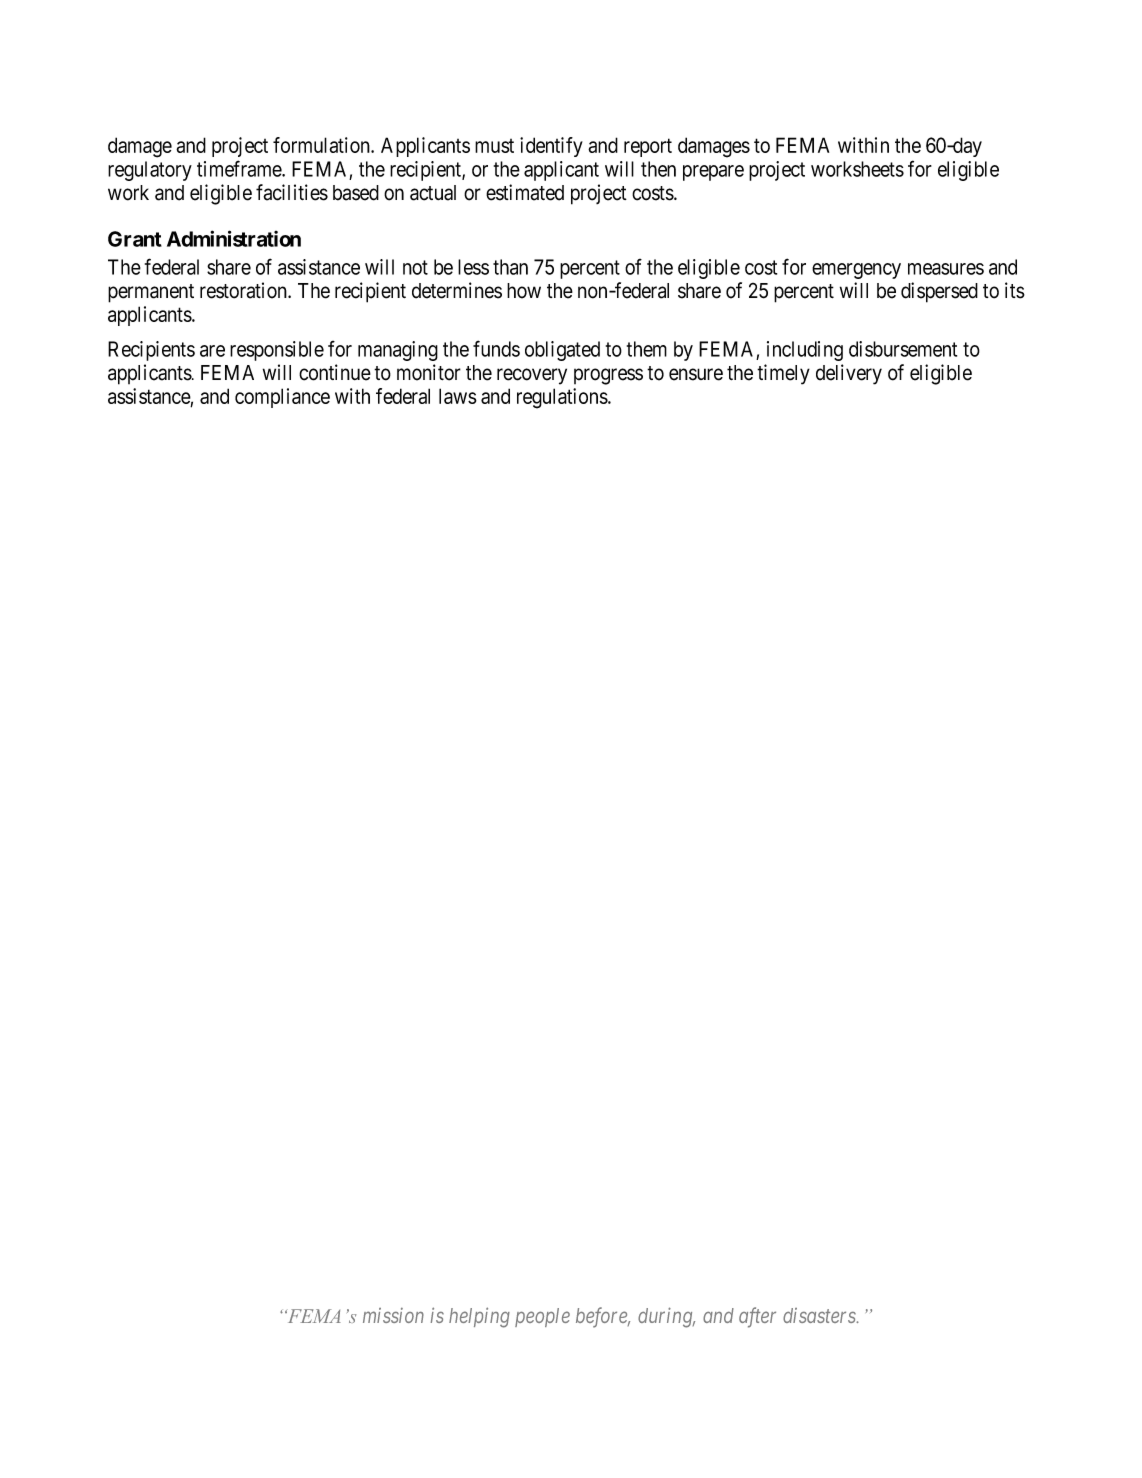 The height and width of the image is (1478, 1142). What do you see at coordinates (393, 1315) in the image?
I see `mission` at bounding box center [393, 1315].
